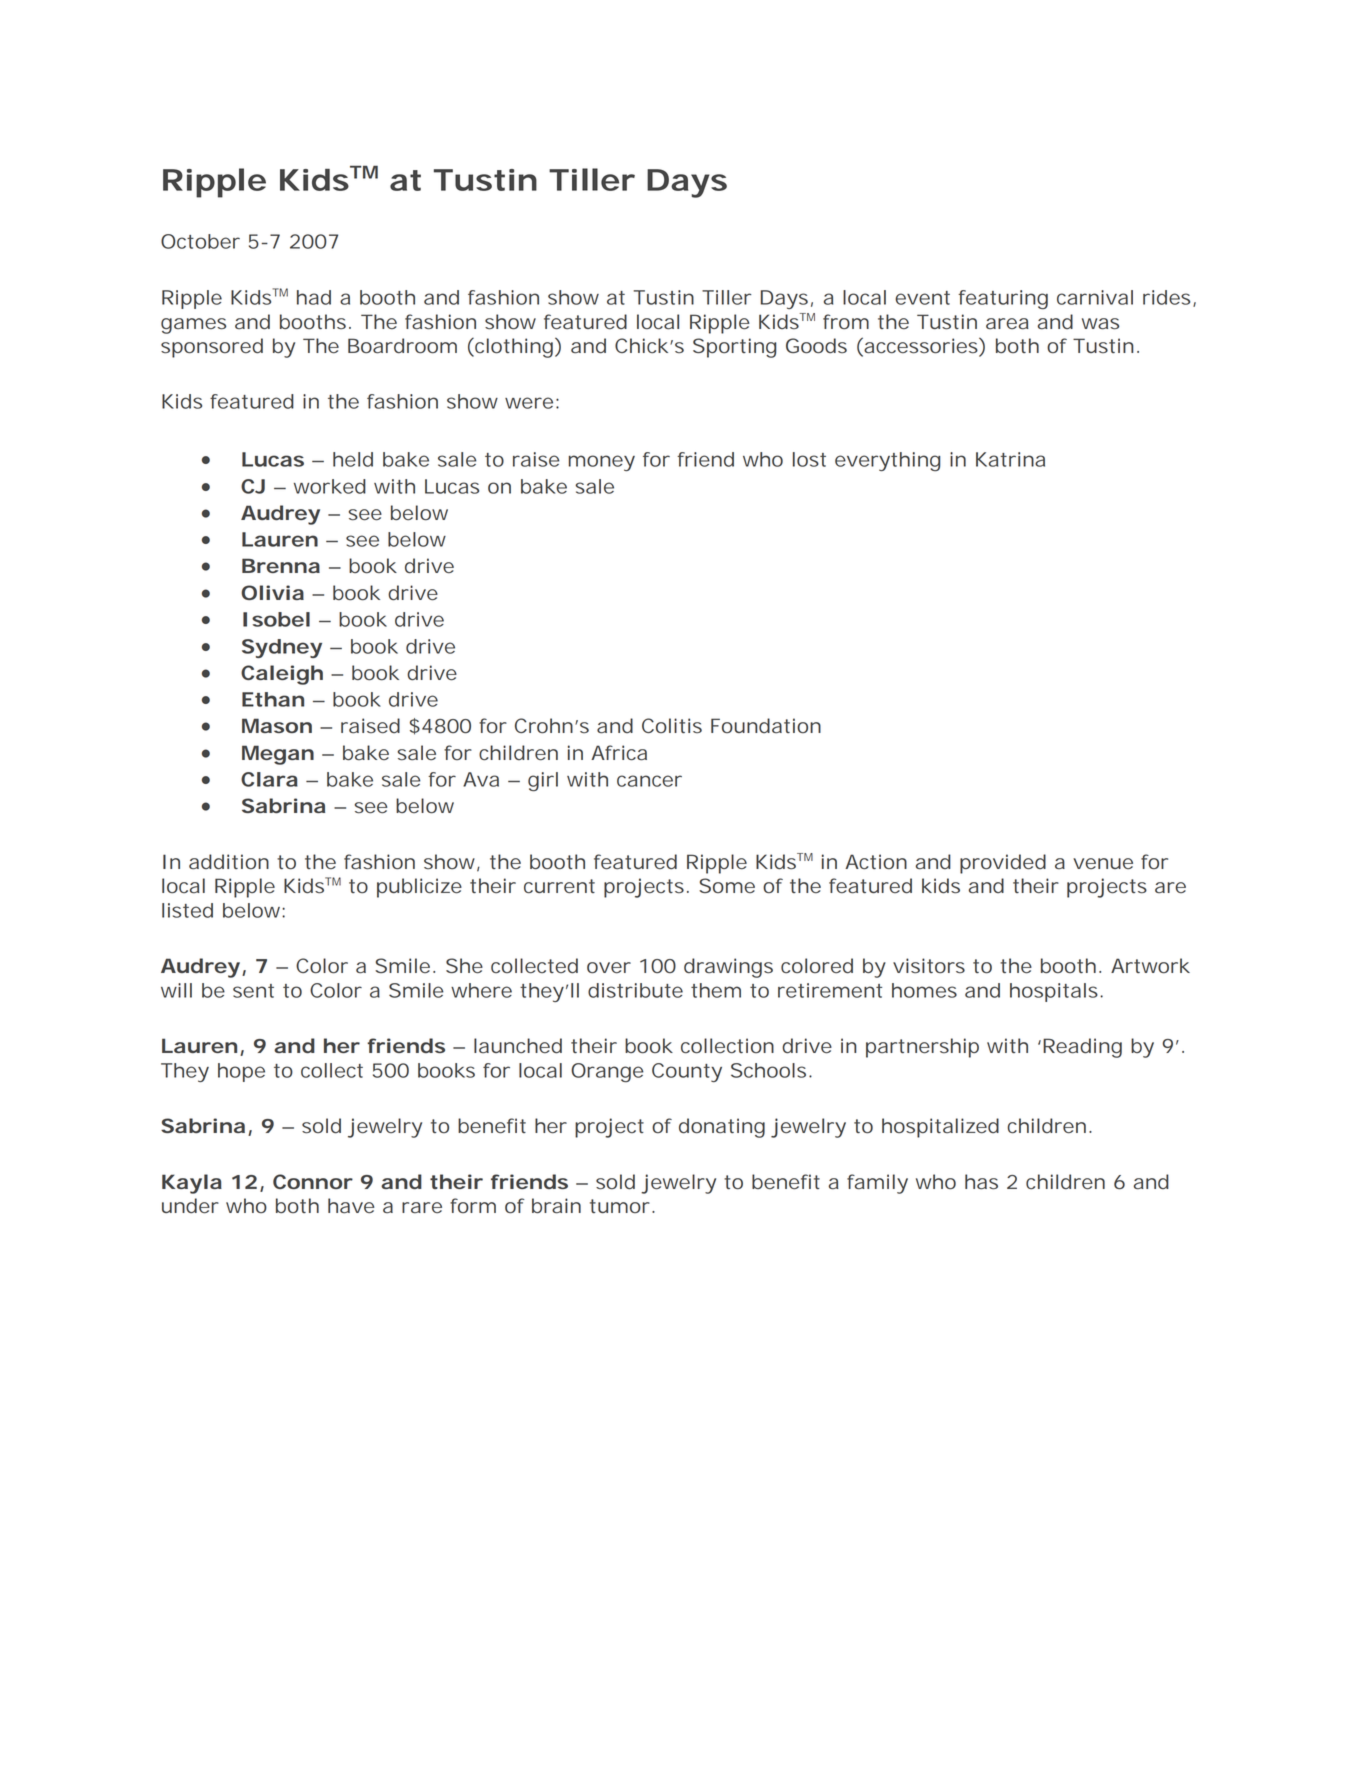 This screenshot has height=1767, width=1365. I want to click on Connor, so click(313, 1181).
